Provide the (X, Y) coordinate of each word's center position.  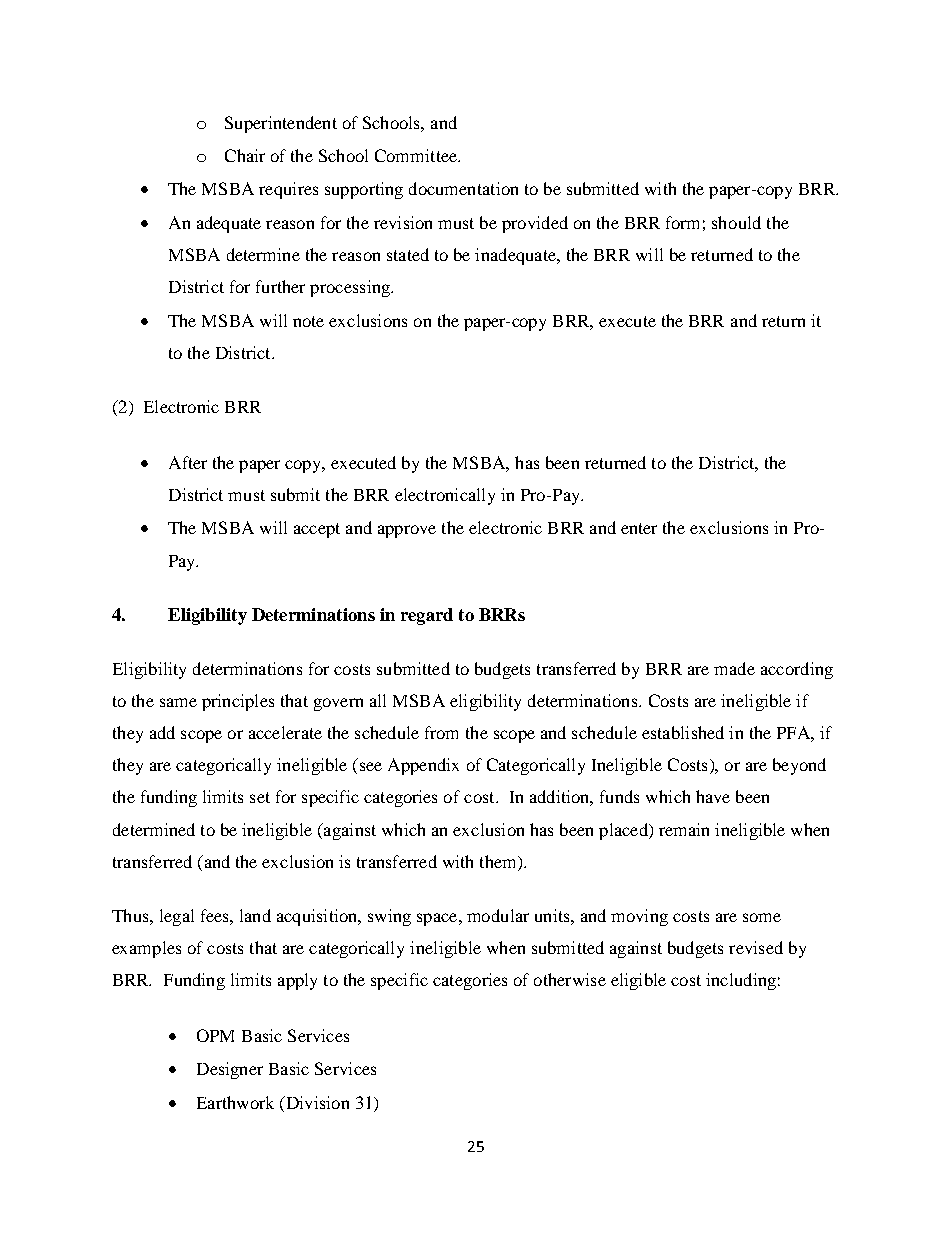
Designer (230, 1070)
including (741, 981)
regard (427, 616)
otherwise (570, 979)
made (734, 668)
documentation (463, 188)
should (736, 222)
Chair (245, 155)
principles (238, 702)
